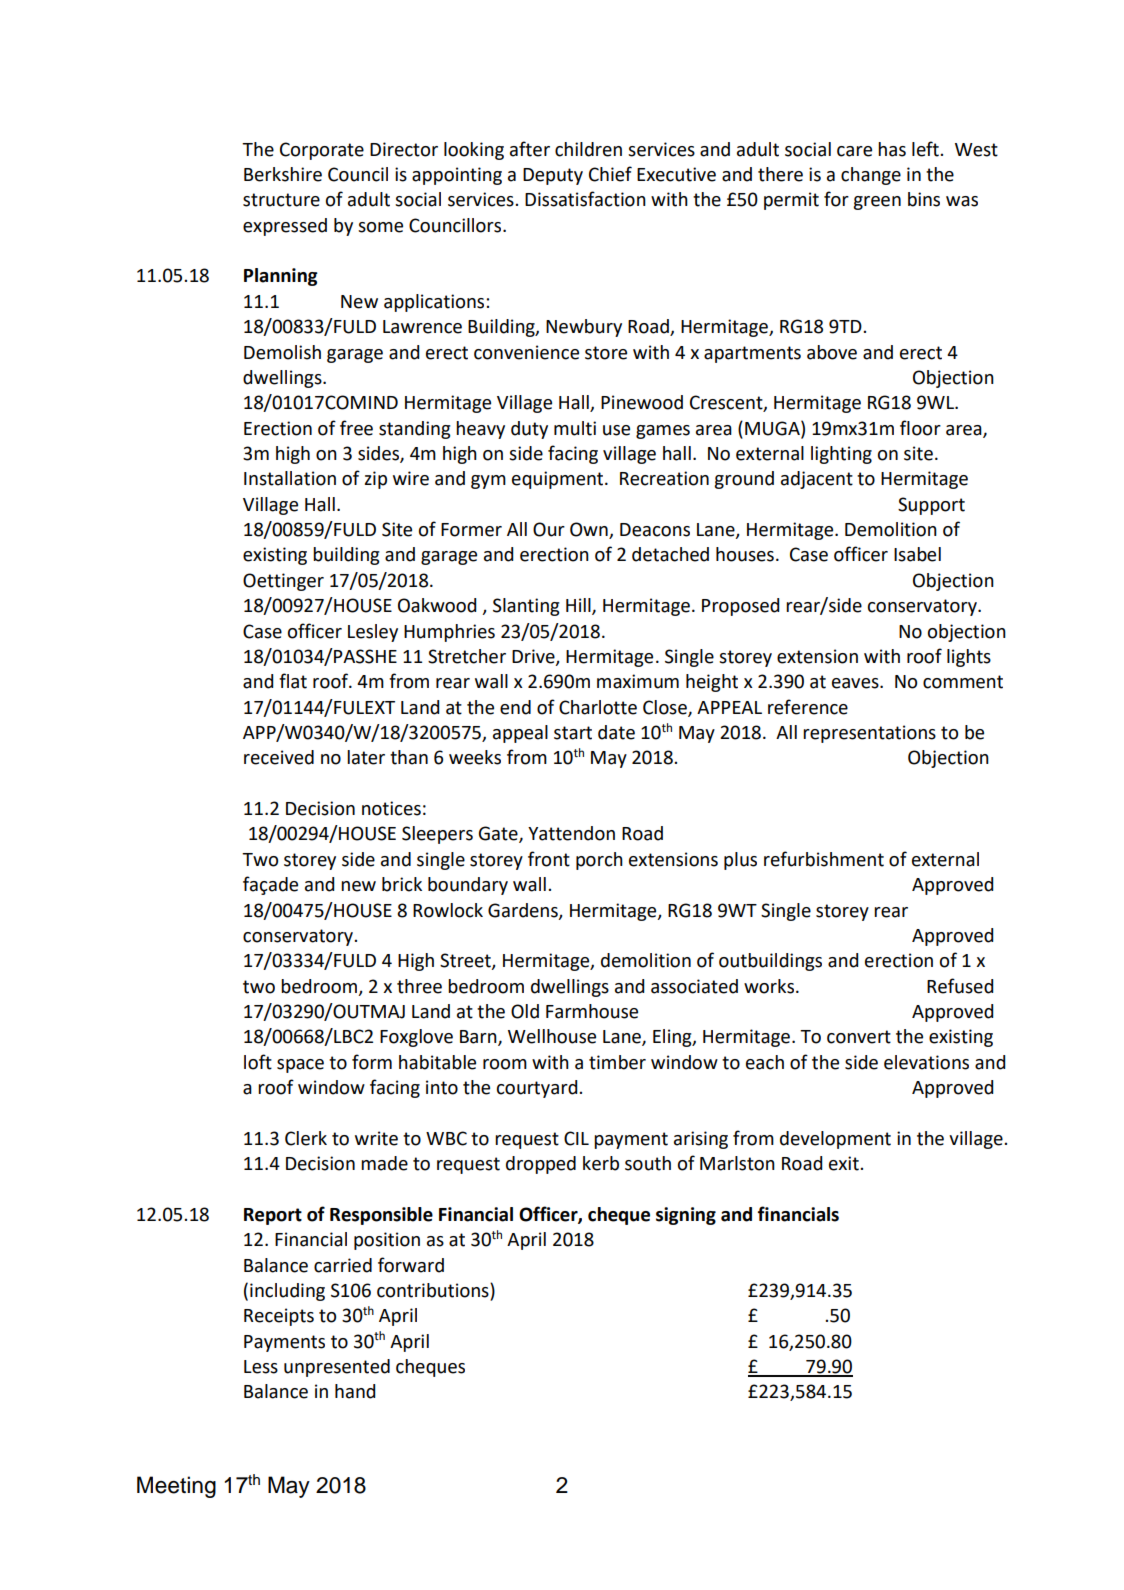 Image resolution: width=1124 pixels, height=1590 pixels. Describe the element at coordinates (258, 1062) in the page. I see `loft` at that location.
